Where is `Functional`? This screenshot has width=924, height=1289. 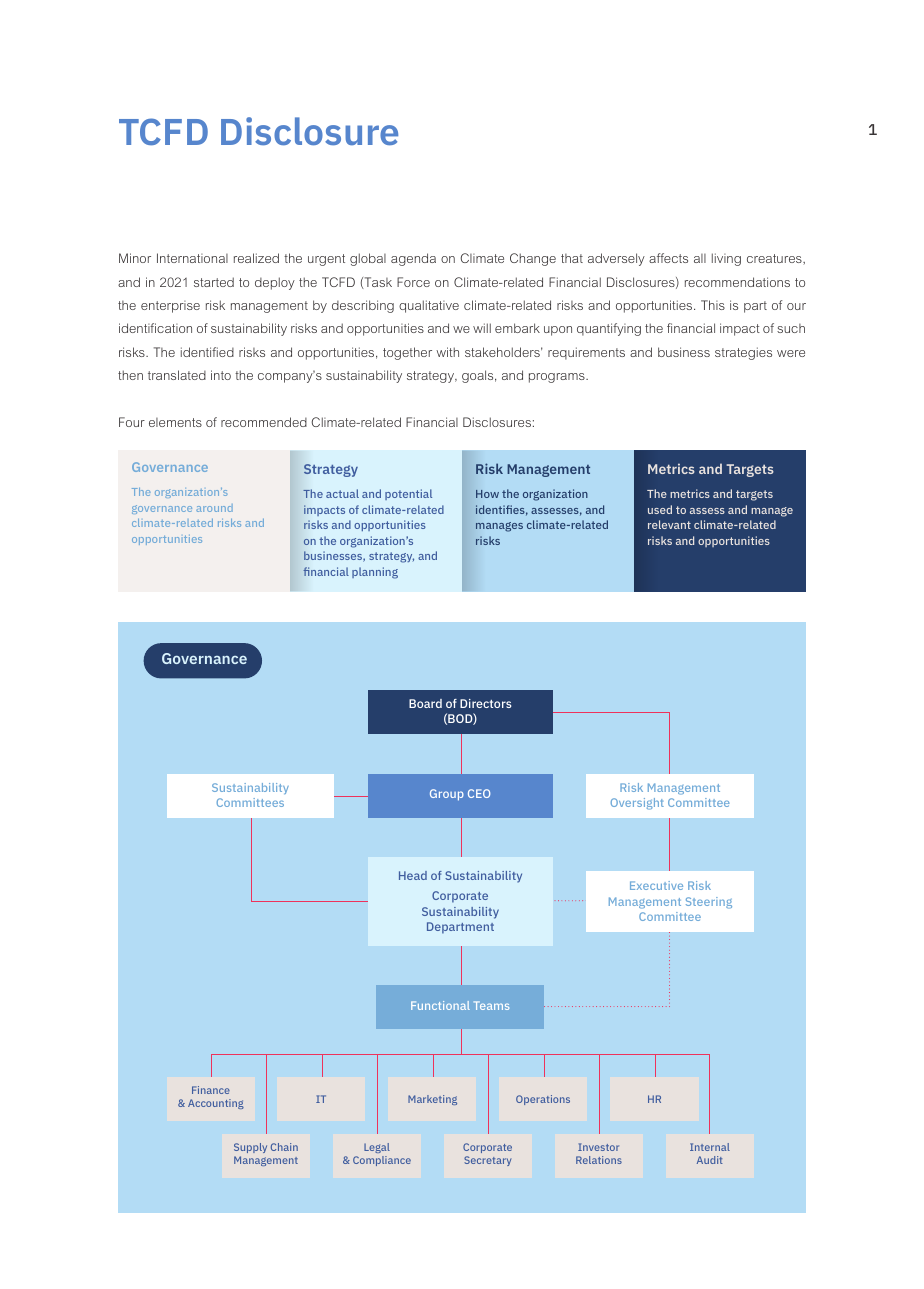
Functional is located at coordinates (440, 1005).
